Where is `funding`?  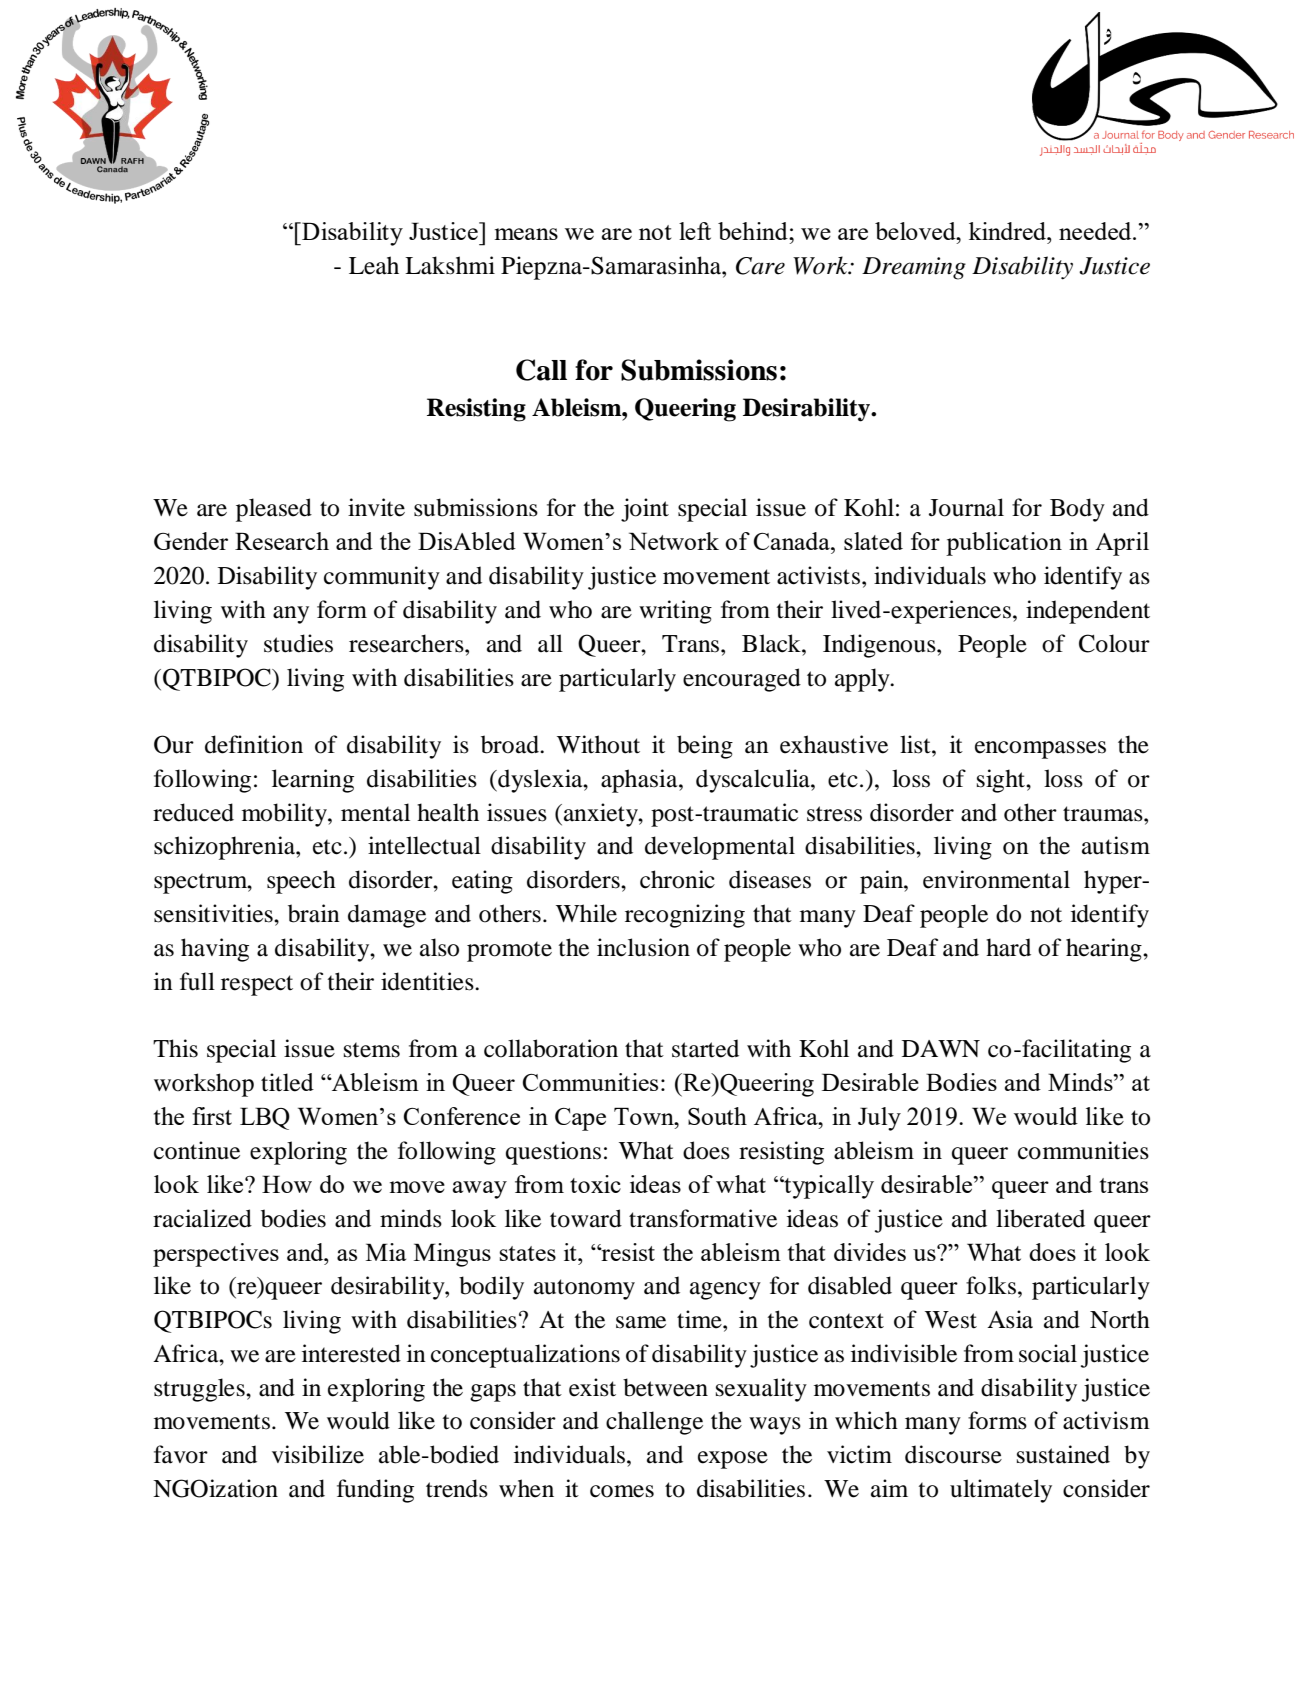
funding is located at coordinates (375, 1491).
